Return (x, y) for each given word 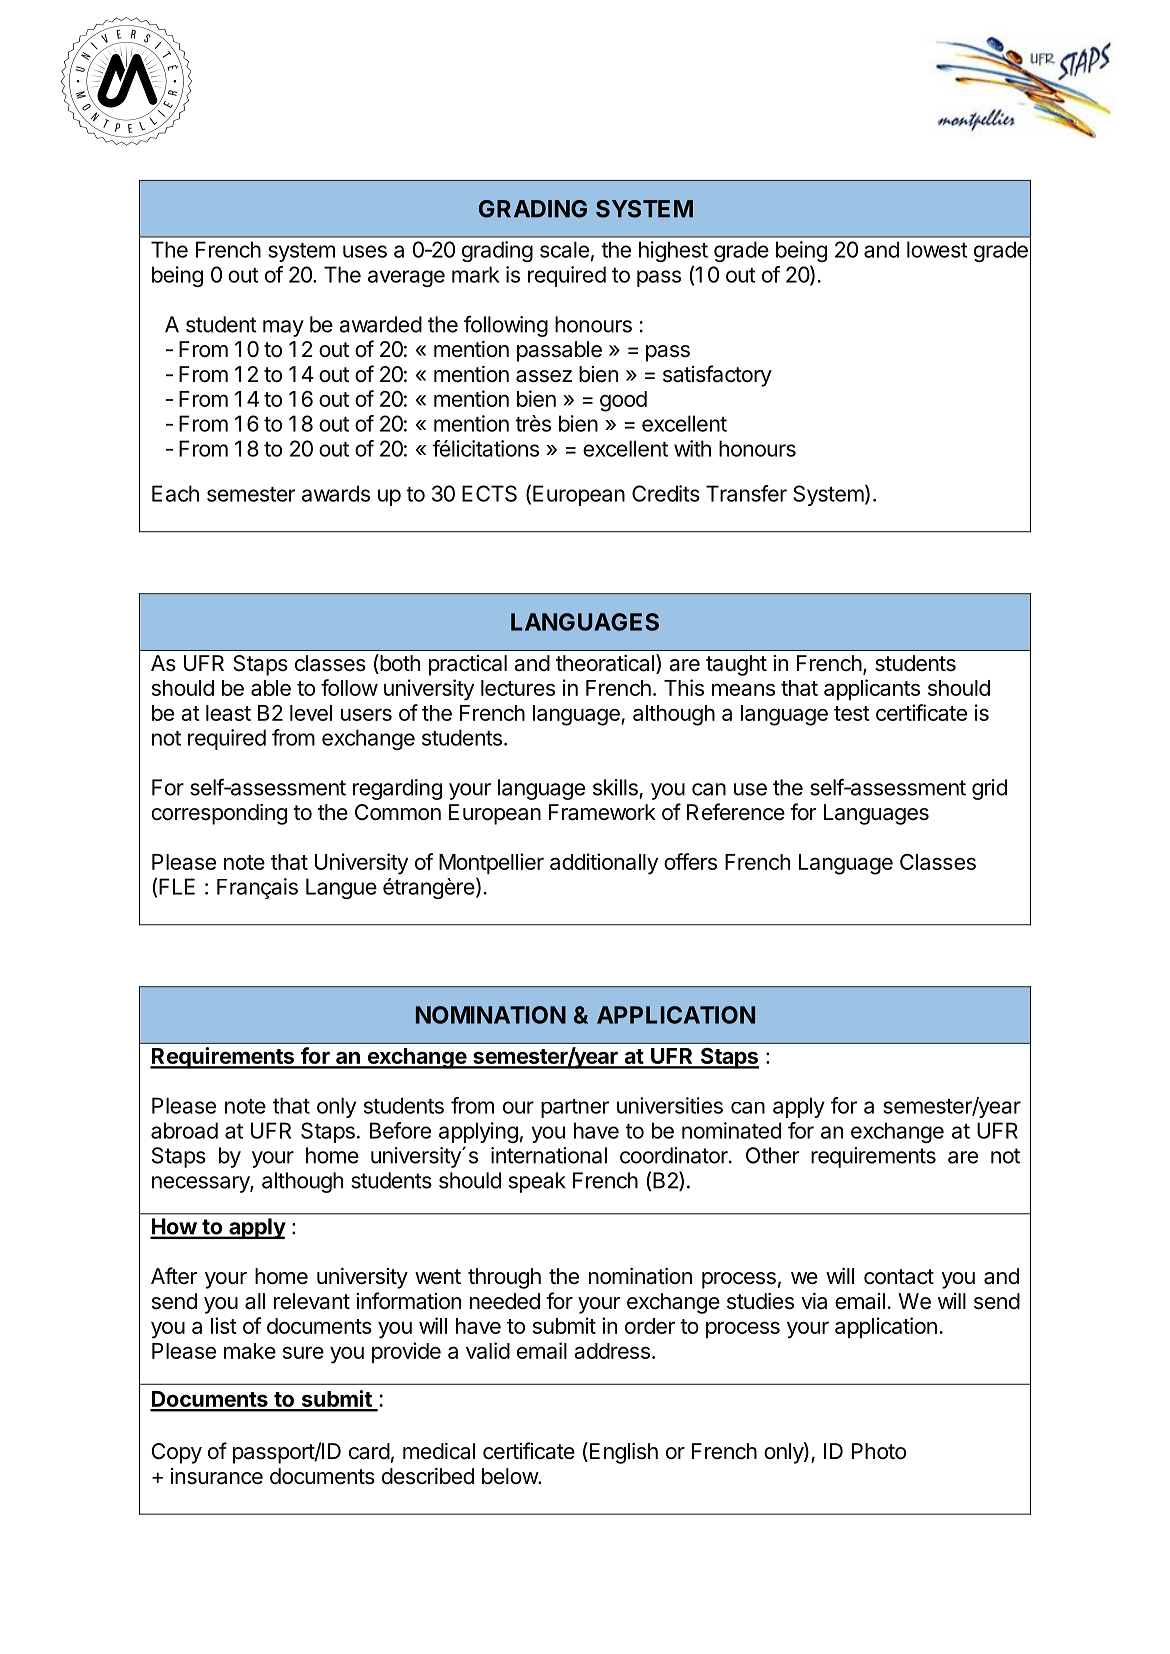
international (549, 1155)
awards (336, 493)
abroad (184, 1130)
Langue (341, 888)
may (283, 328)
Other (772, 1155)
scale (564, 249)
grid (989, 789)
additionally (604, 864)
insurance (217, 1476)
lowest (937, 249)
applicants (872, 689)
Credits (666, 493)
